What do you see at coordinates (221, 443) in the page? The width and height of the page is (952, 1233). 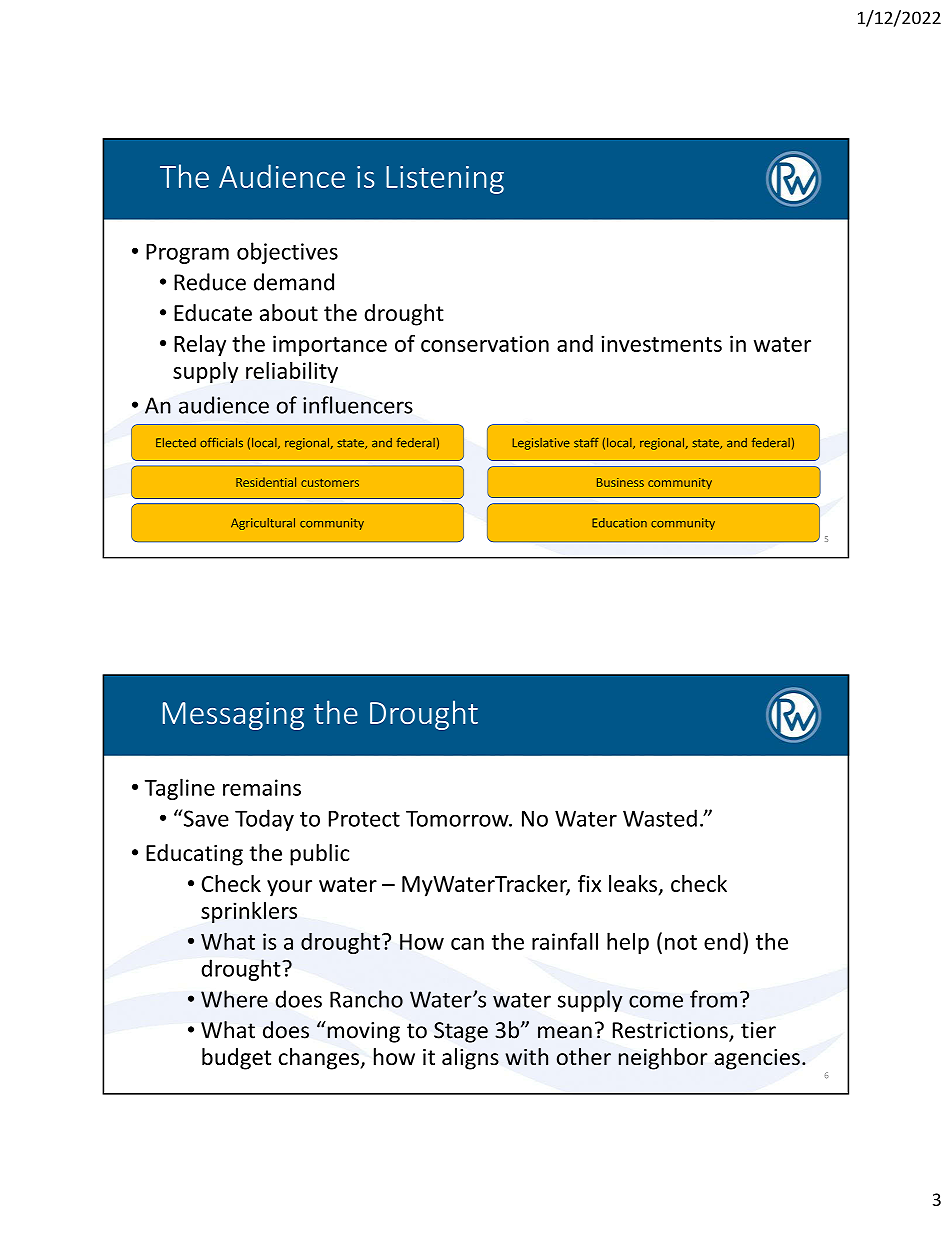 I see `officials` at bounding box center [221, 443].
